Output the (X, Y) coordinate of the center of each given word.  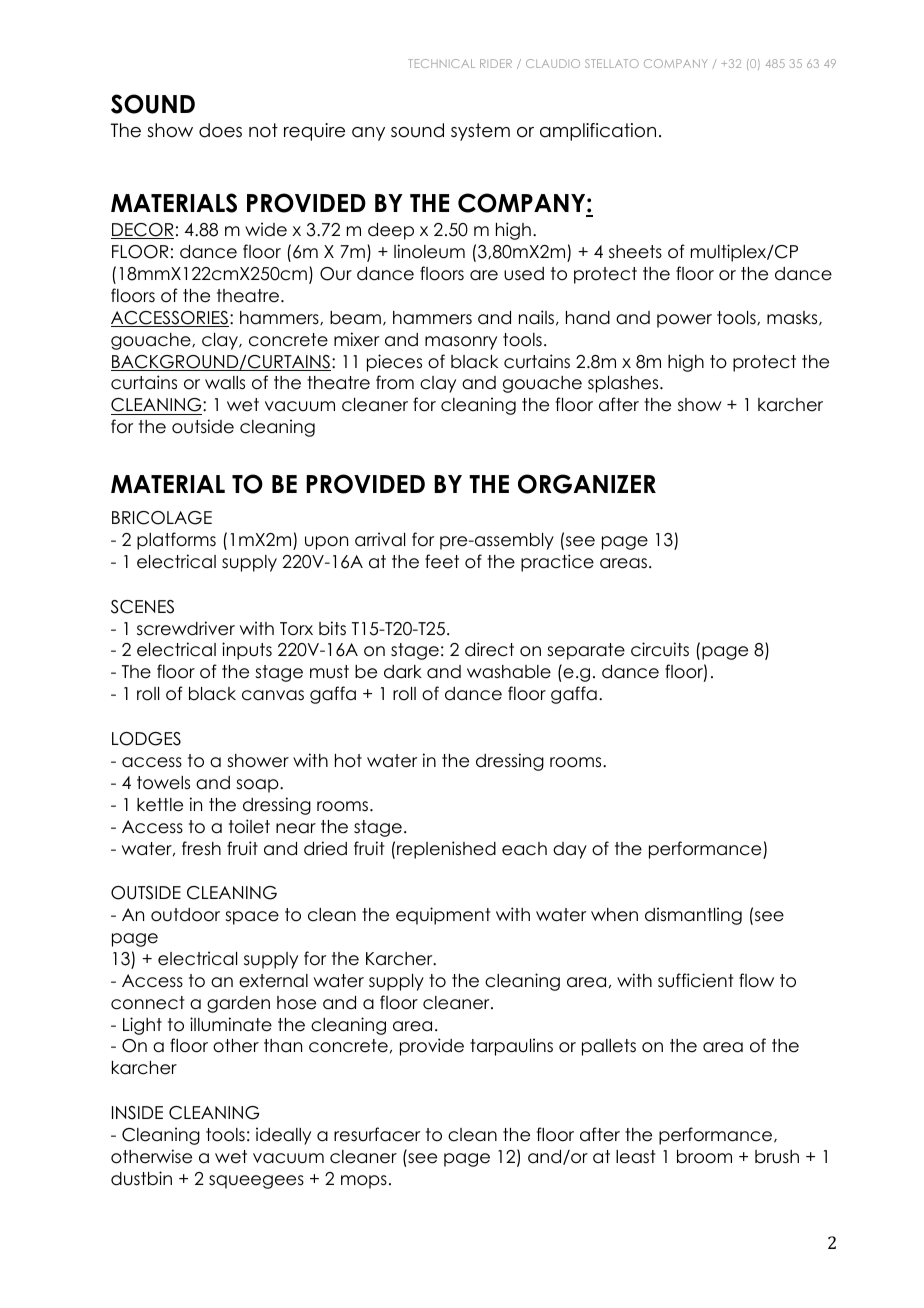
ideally (283, 1136)
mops (364, 1182)
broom (704, 1157)
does (220, 130)
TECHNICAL (441, 63)
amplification (598, 132)
